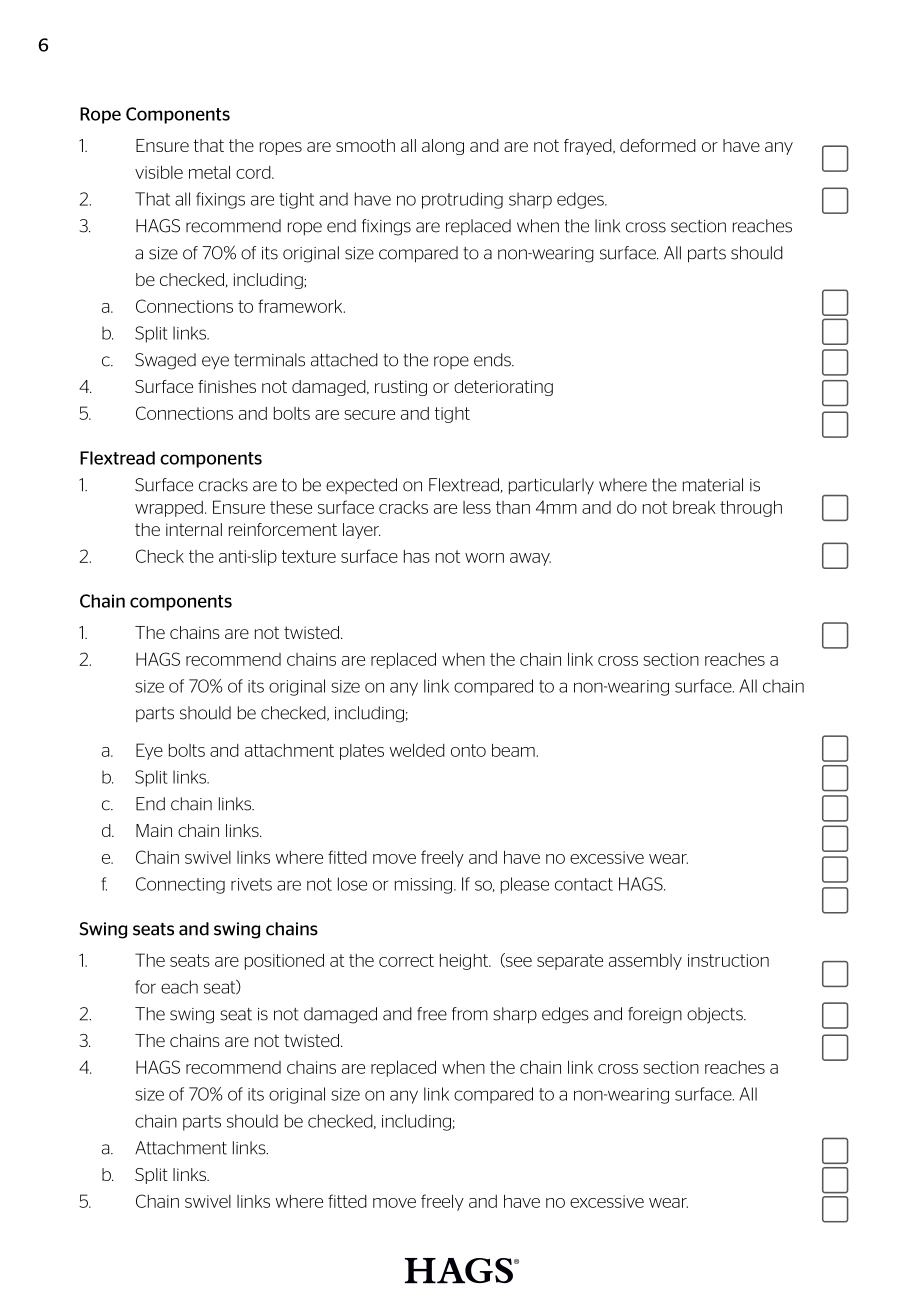 The image size is (924, 1308). I want to click on along, so click(443, 147).
